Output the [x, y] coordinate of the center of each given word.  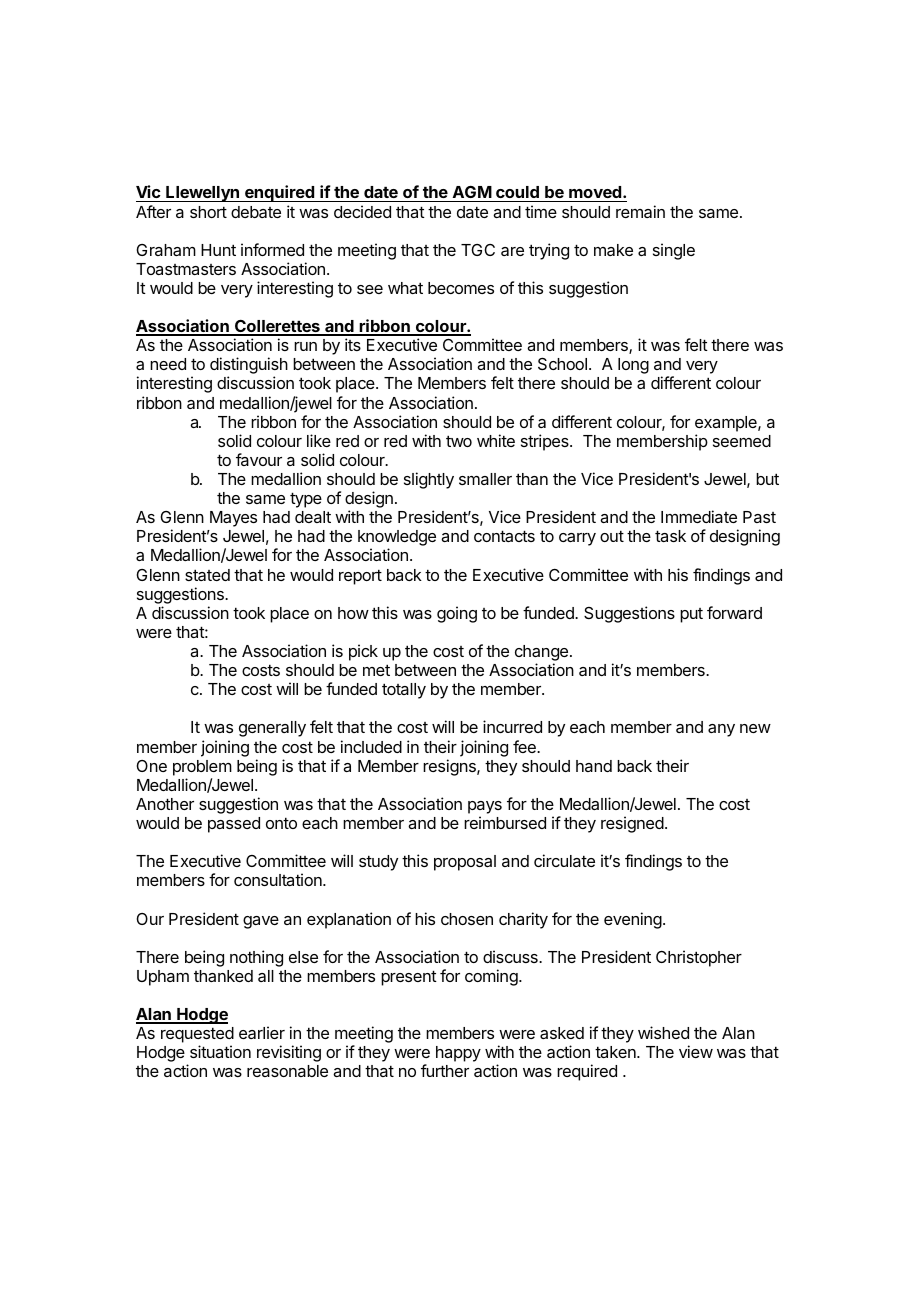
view [696, 1051]
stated [207, 575]
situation [220, 1051]
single [674, 251]
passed [234, 825]
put [691, 615]
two [459, 441]
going [457, 614]
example [727, 424]
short [208, 212]
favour [259, 459]
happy [458, 1054]
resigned [632, 824]
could [517, 194]
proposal [465, 863]
